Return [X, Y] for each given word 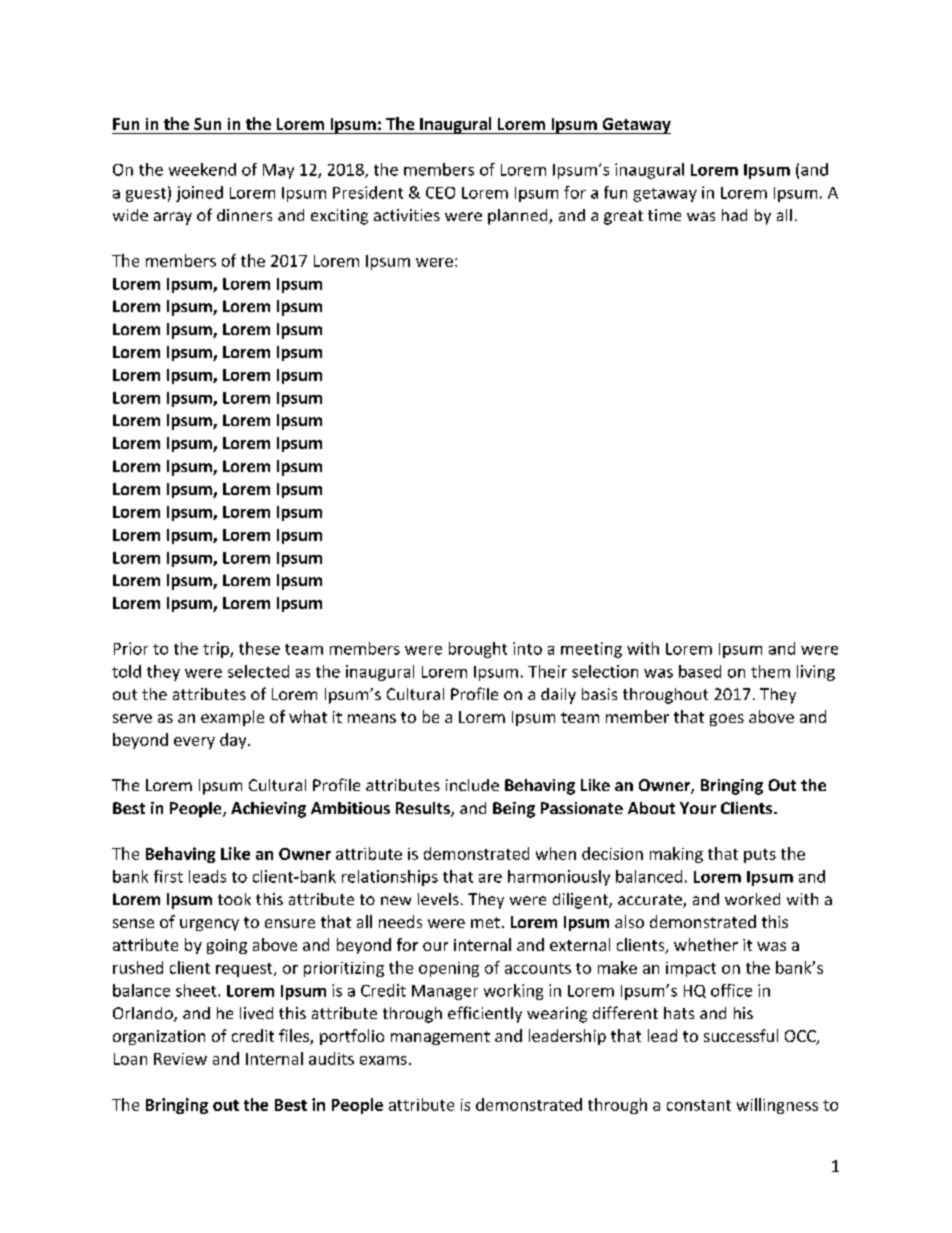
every [194, 743]
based [700, 671]
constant [699, 1105]
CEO [440, 193]
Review [180, 1059]
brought [478, 650]
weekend [202, 169]
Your [698, 808]
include [472, 785]
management [440, 1038]
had [734, 215]
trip [217, 650]
